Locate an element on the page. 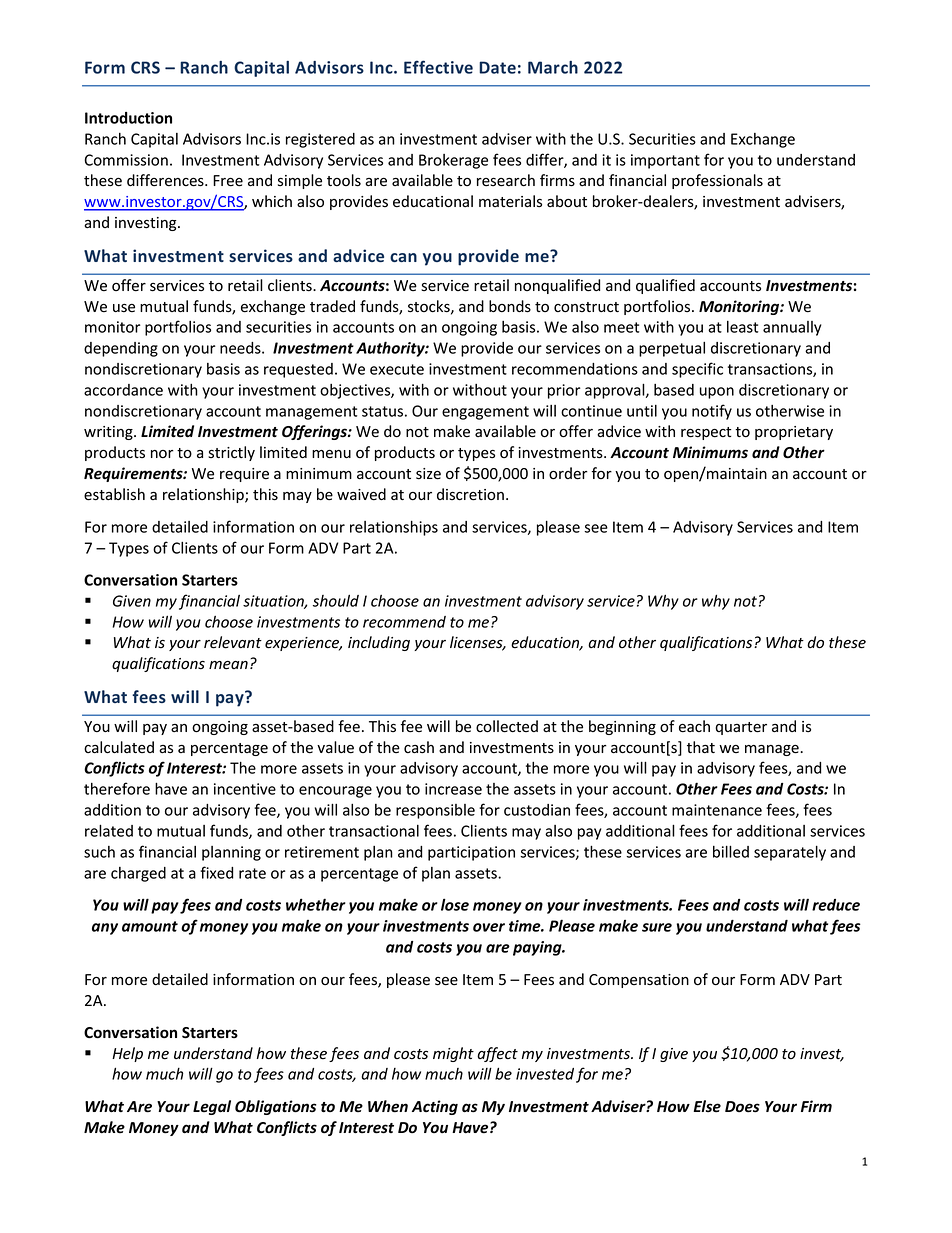 This image has height=1233, width=952. Date is located at coordinates (497, 67).
